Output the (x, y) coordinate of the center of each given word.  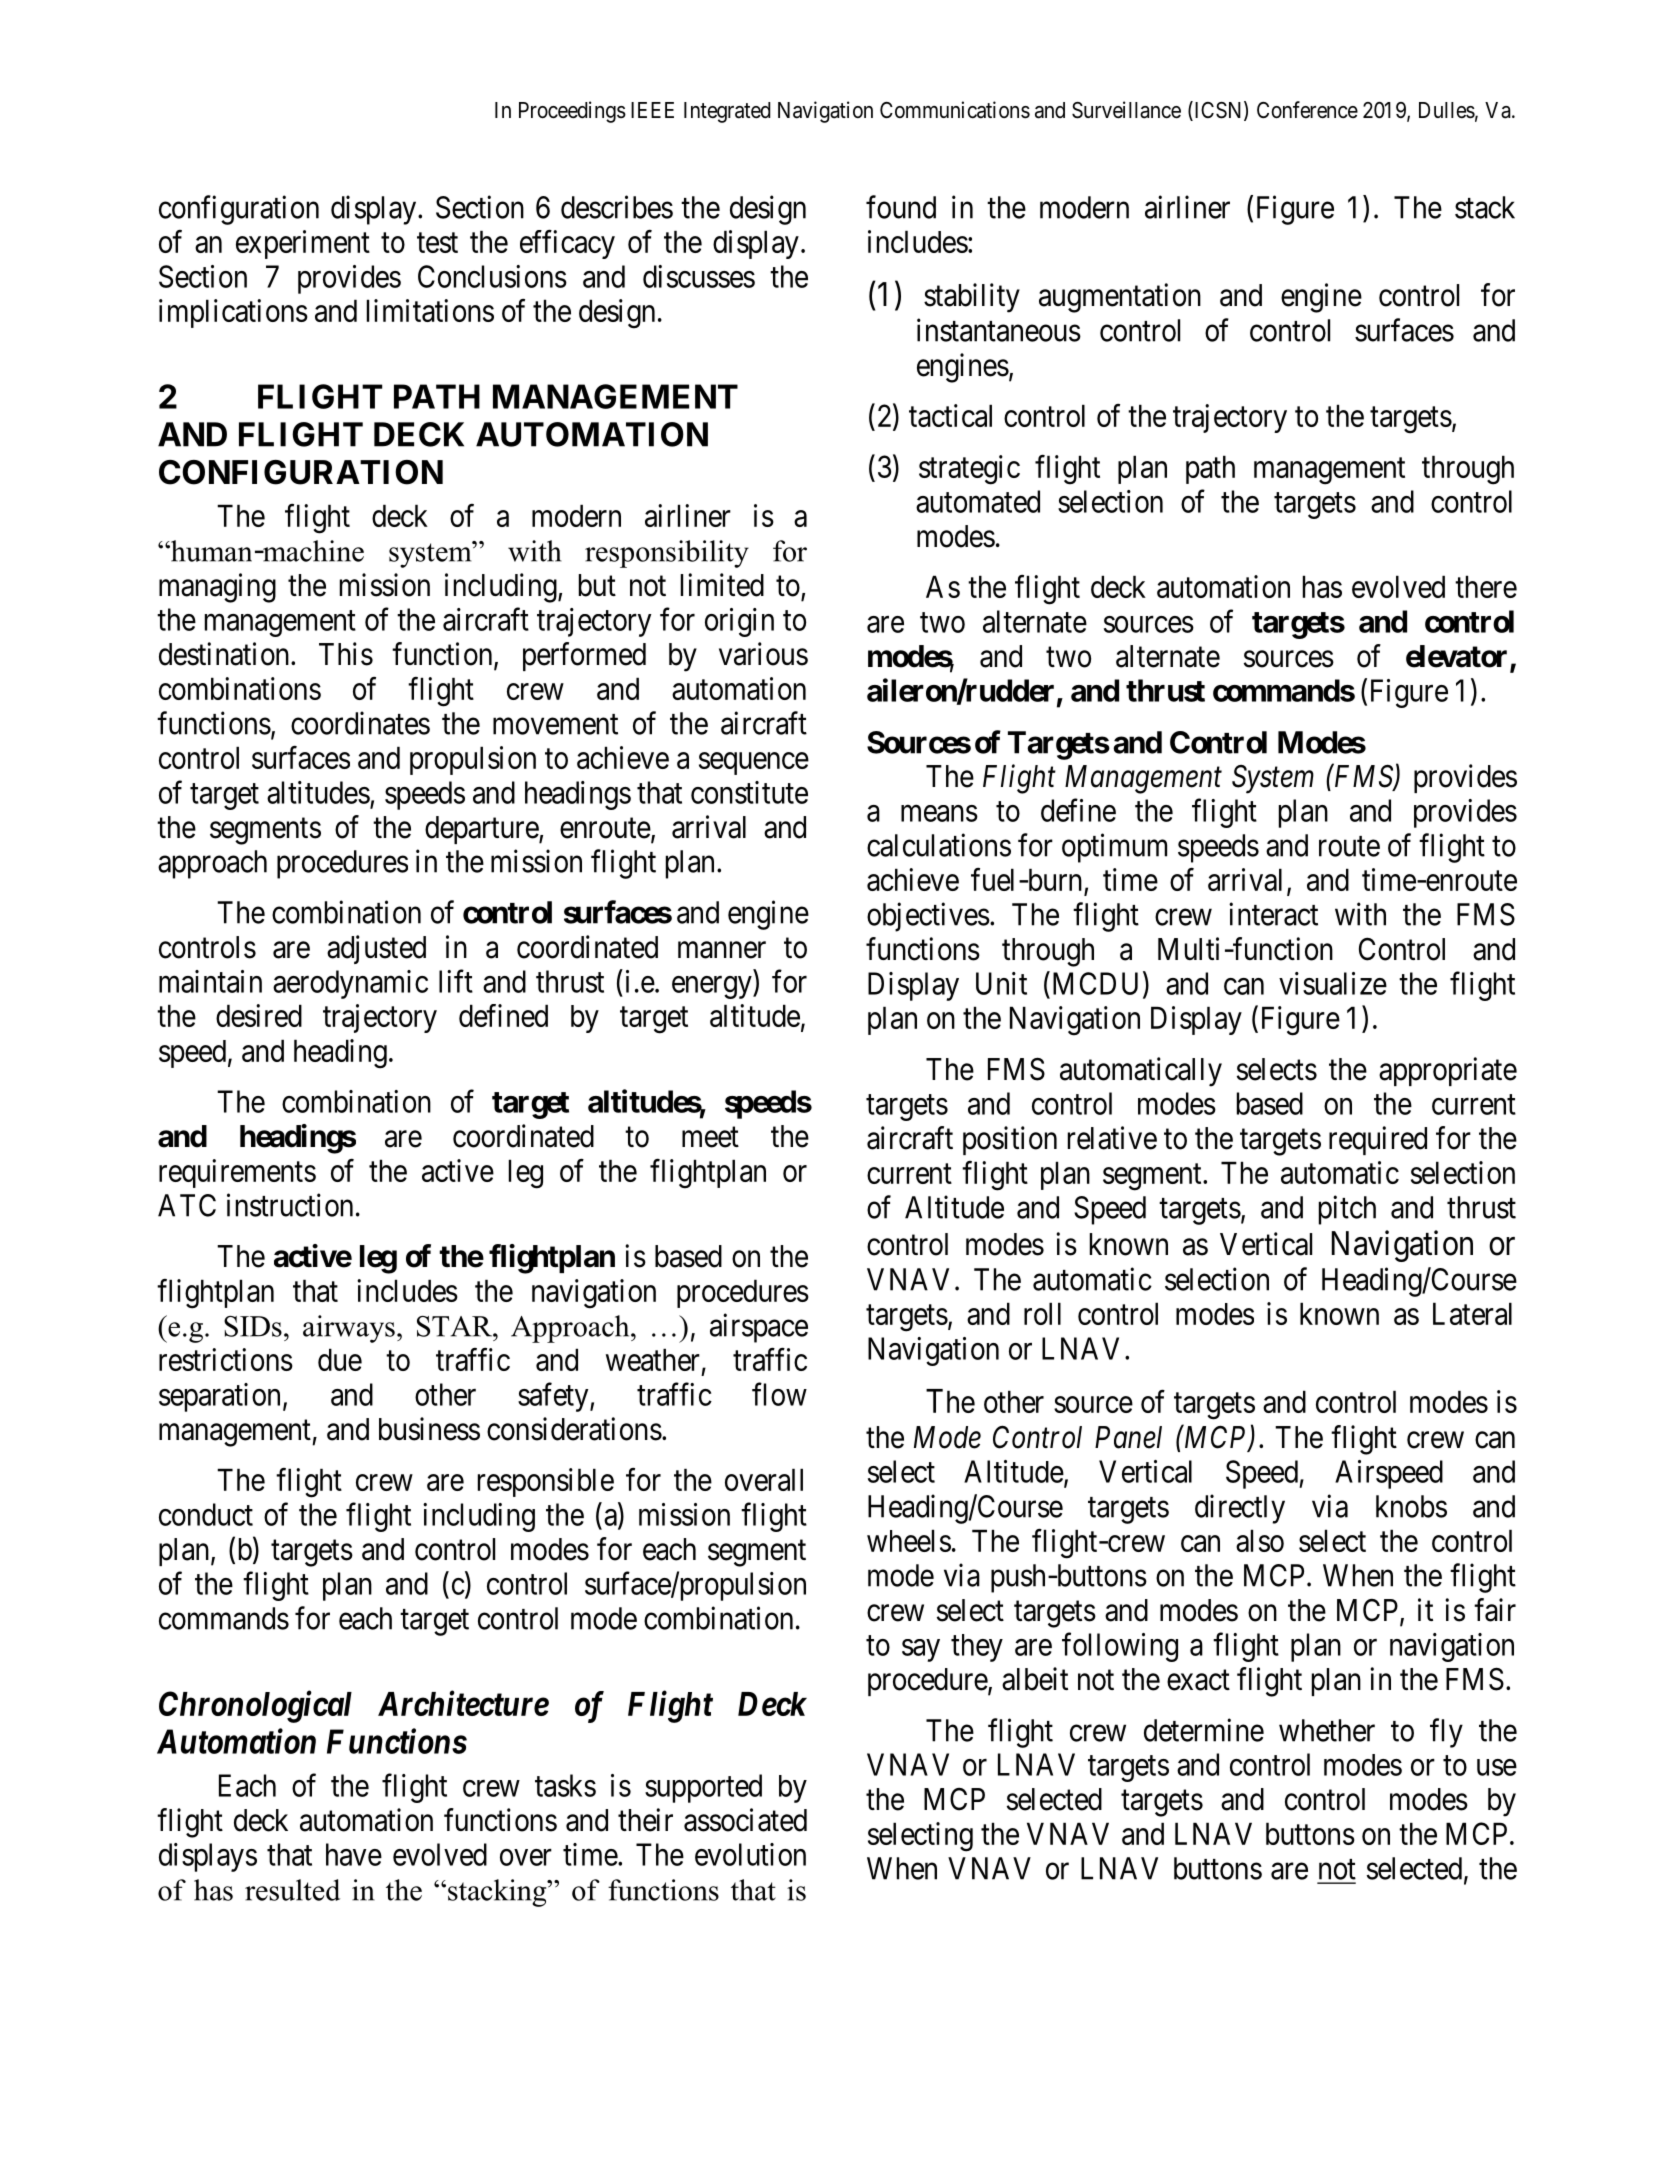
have (354, 1854)
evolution (750, 1854)
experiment (303, 244)
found (901, 207)
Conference (1307, 110)
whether (1327, 1730)
